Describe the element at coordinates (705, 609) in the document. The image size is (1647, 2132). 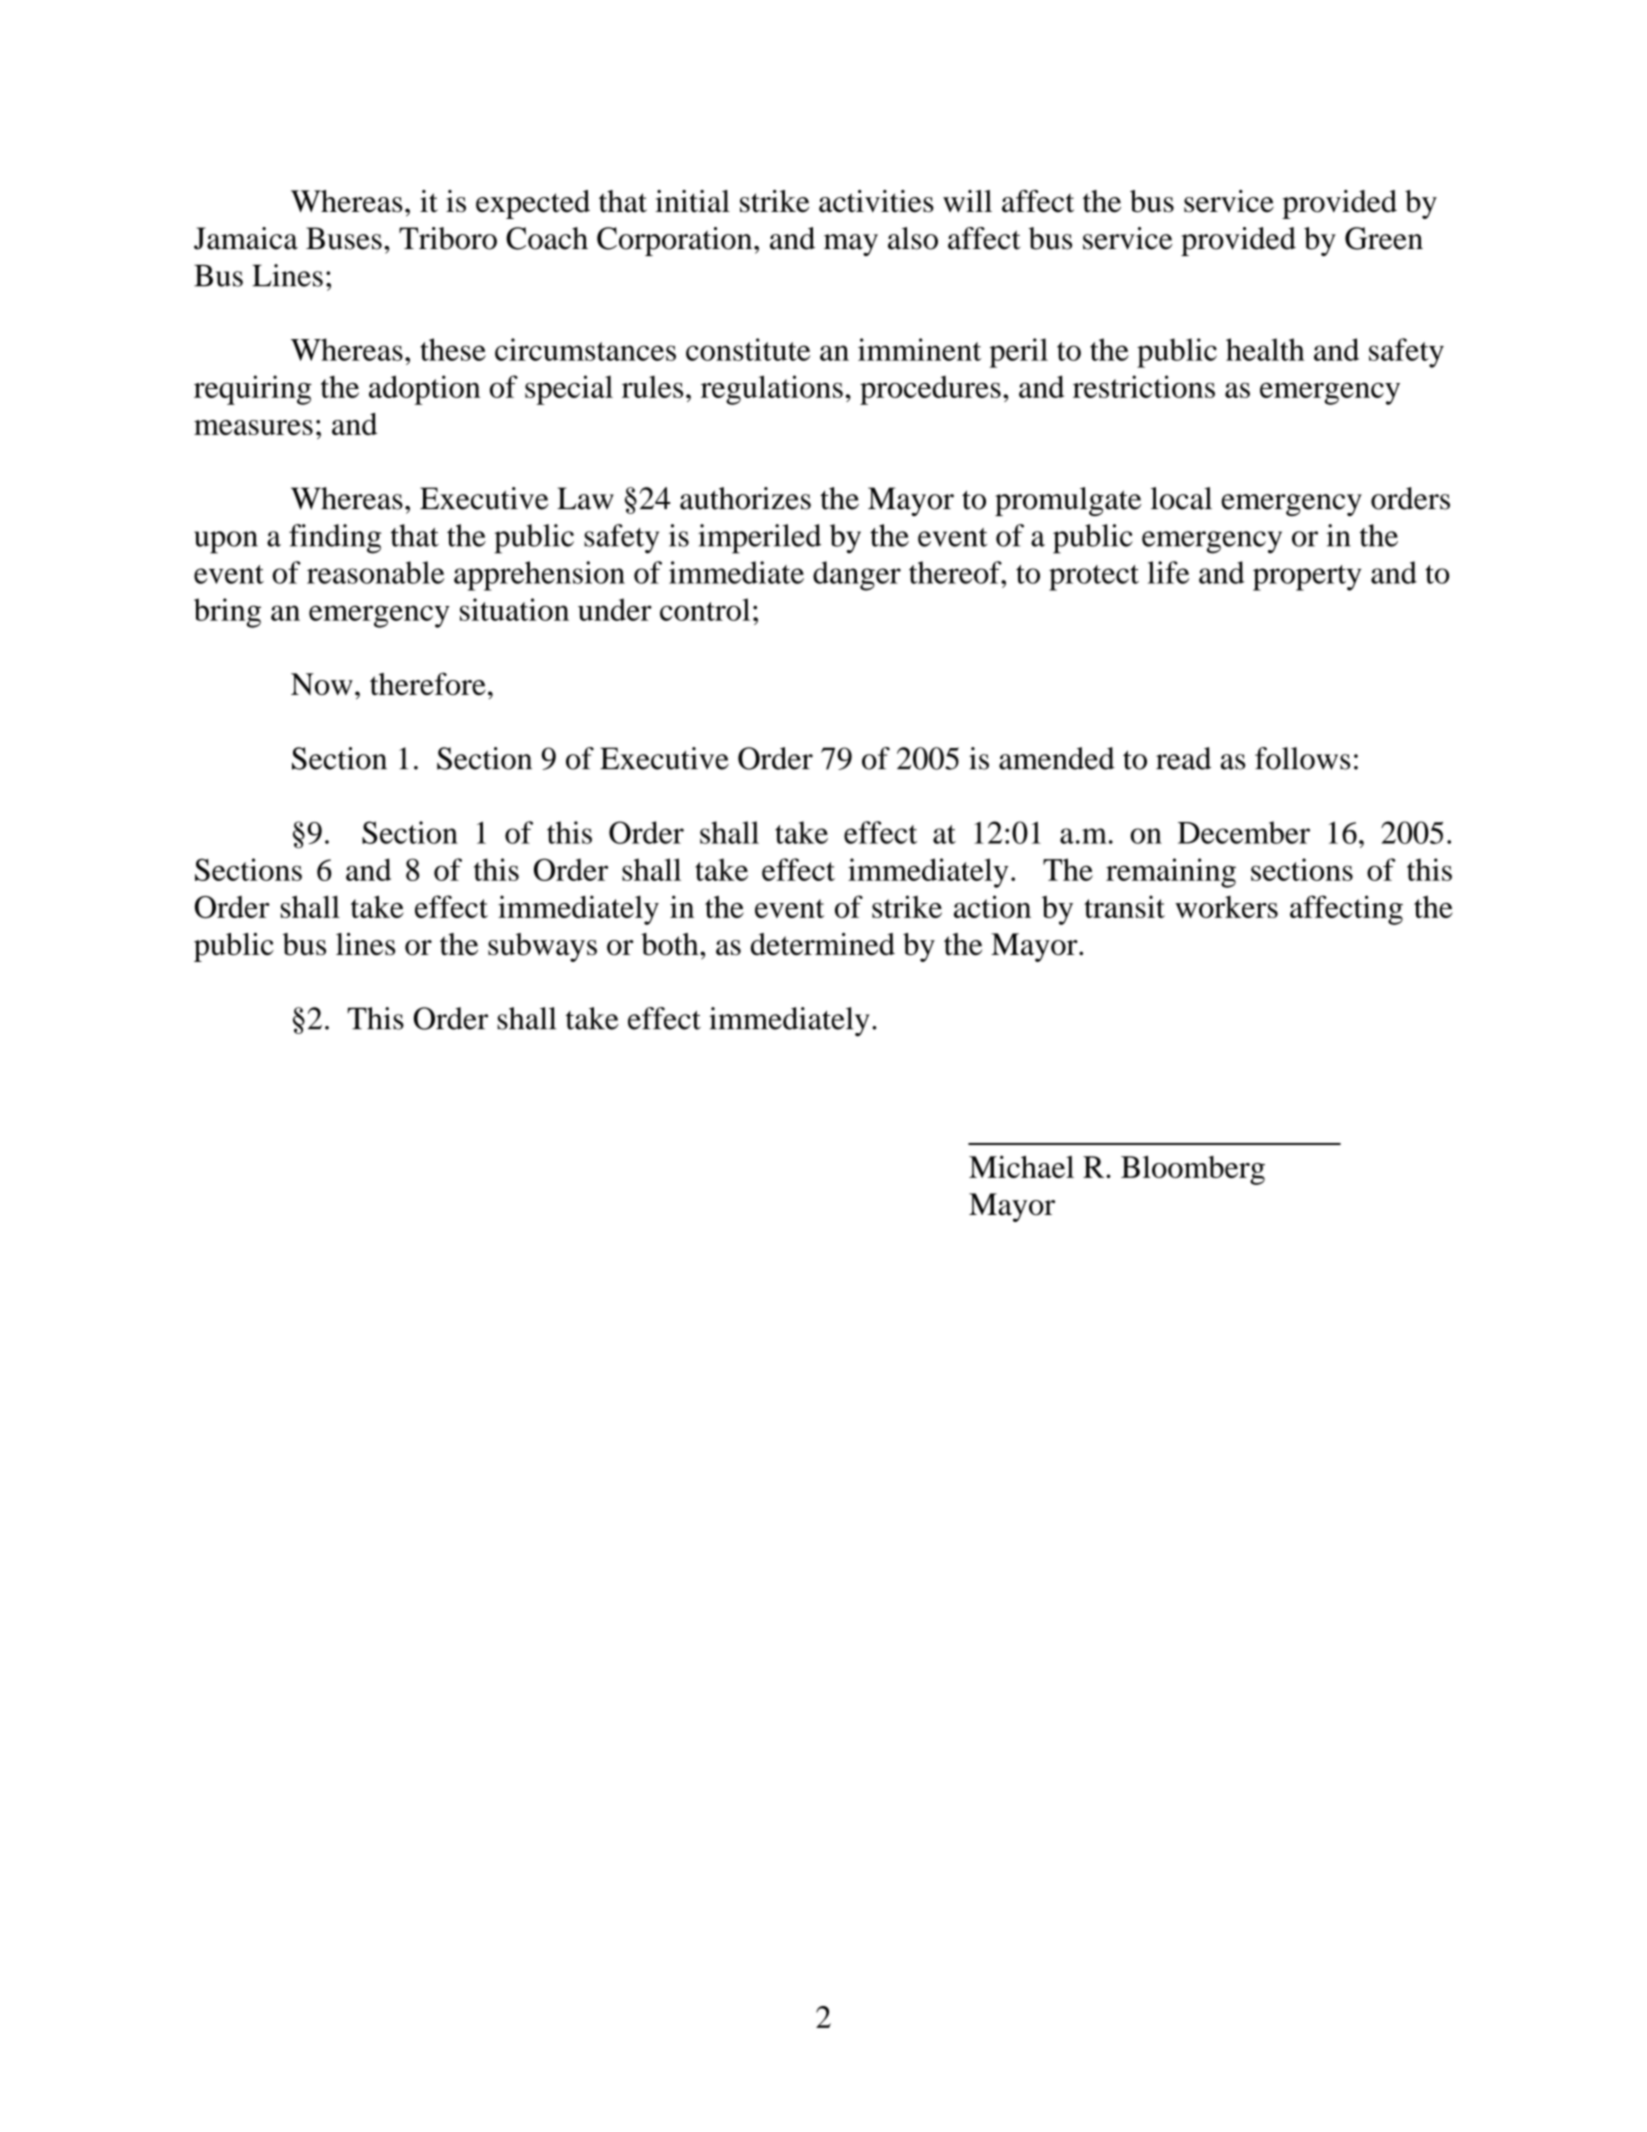
I see `control` at that location.
